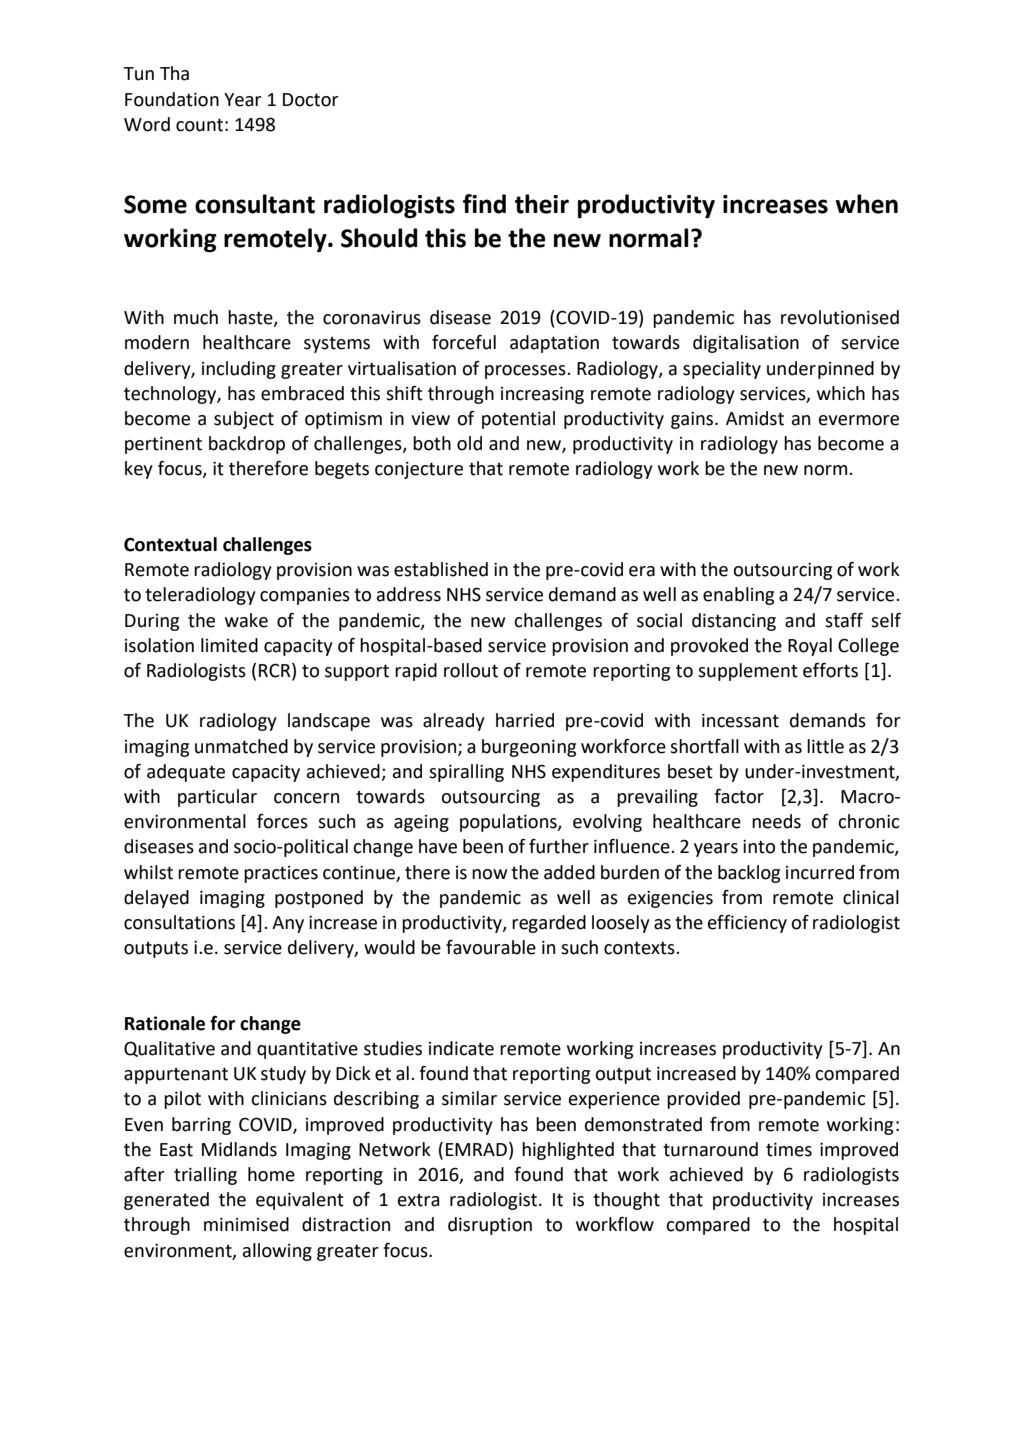 The width and height of the document is (1024, 1448). What do you see at coordinates (246, 1224) in the document?
I see `minimised` at bounding box center [246, 1224].
